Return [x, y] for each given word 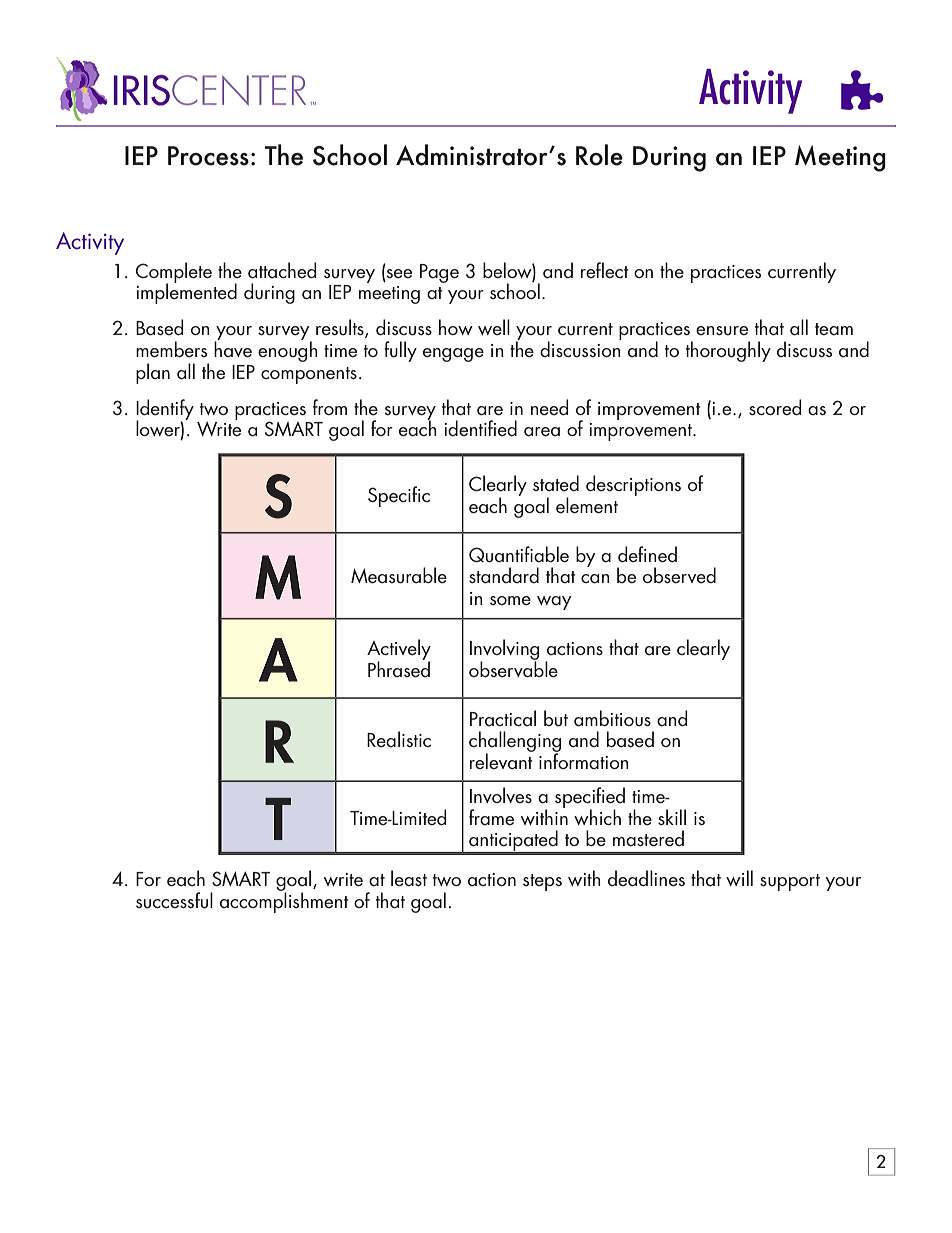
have [233, 348]
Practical [503, 718]
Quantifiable [519, 554]
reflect [605, 270]
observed [679, 575]
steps [542, 882]
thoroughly [728, 351]
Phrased [399, 668]
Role [599, 155]
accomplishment [284, 901]
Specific [399, 496]
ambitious [612, 718]
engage [453, 355]
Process [208, 156]
